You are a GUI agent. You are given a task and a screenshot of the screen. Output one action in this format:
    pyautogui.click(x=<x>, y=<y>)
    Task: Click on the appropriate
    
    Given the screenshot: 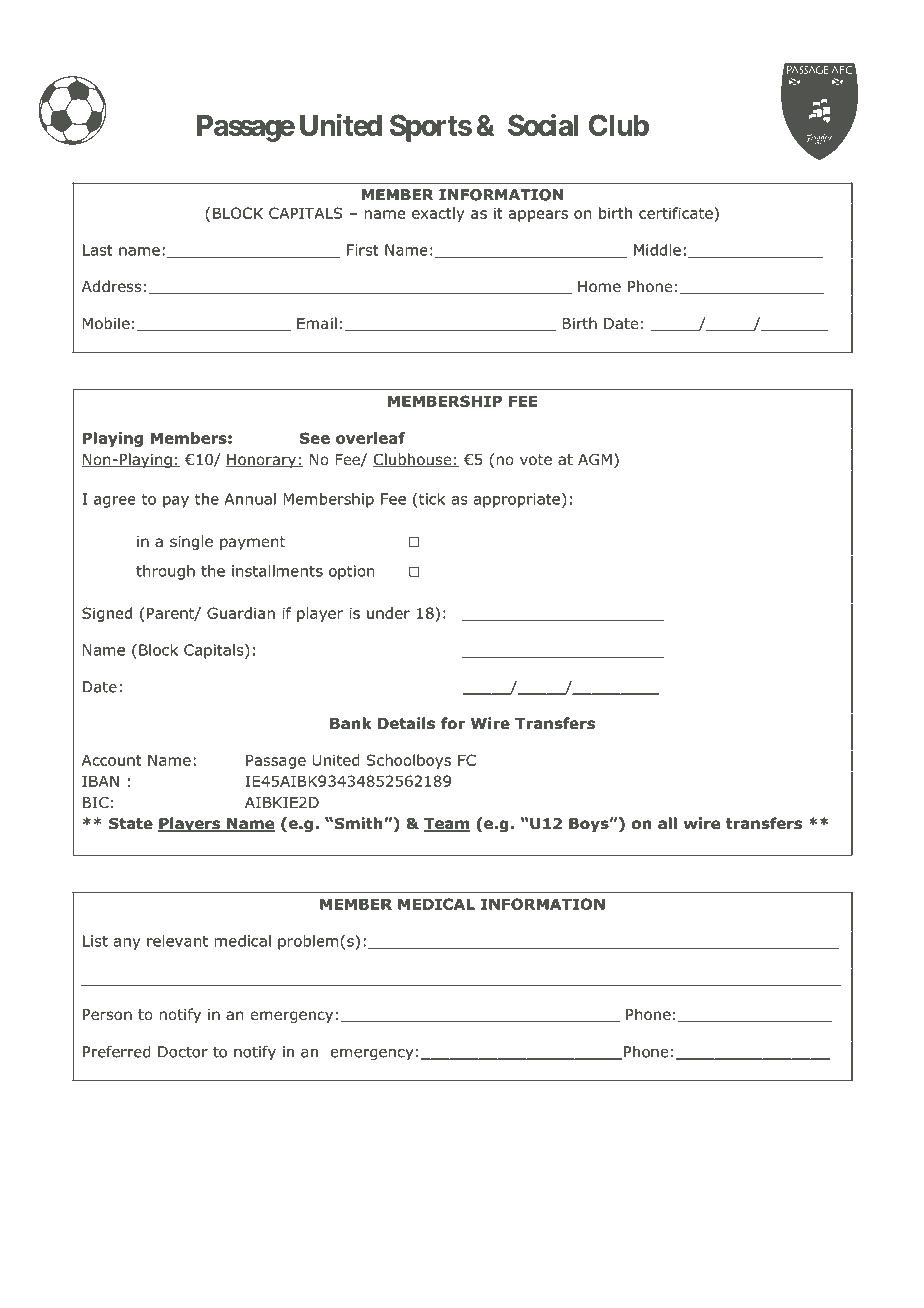 What is the action you would take?
    pyautogui.click(x=517, y=500)
